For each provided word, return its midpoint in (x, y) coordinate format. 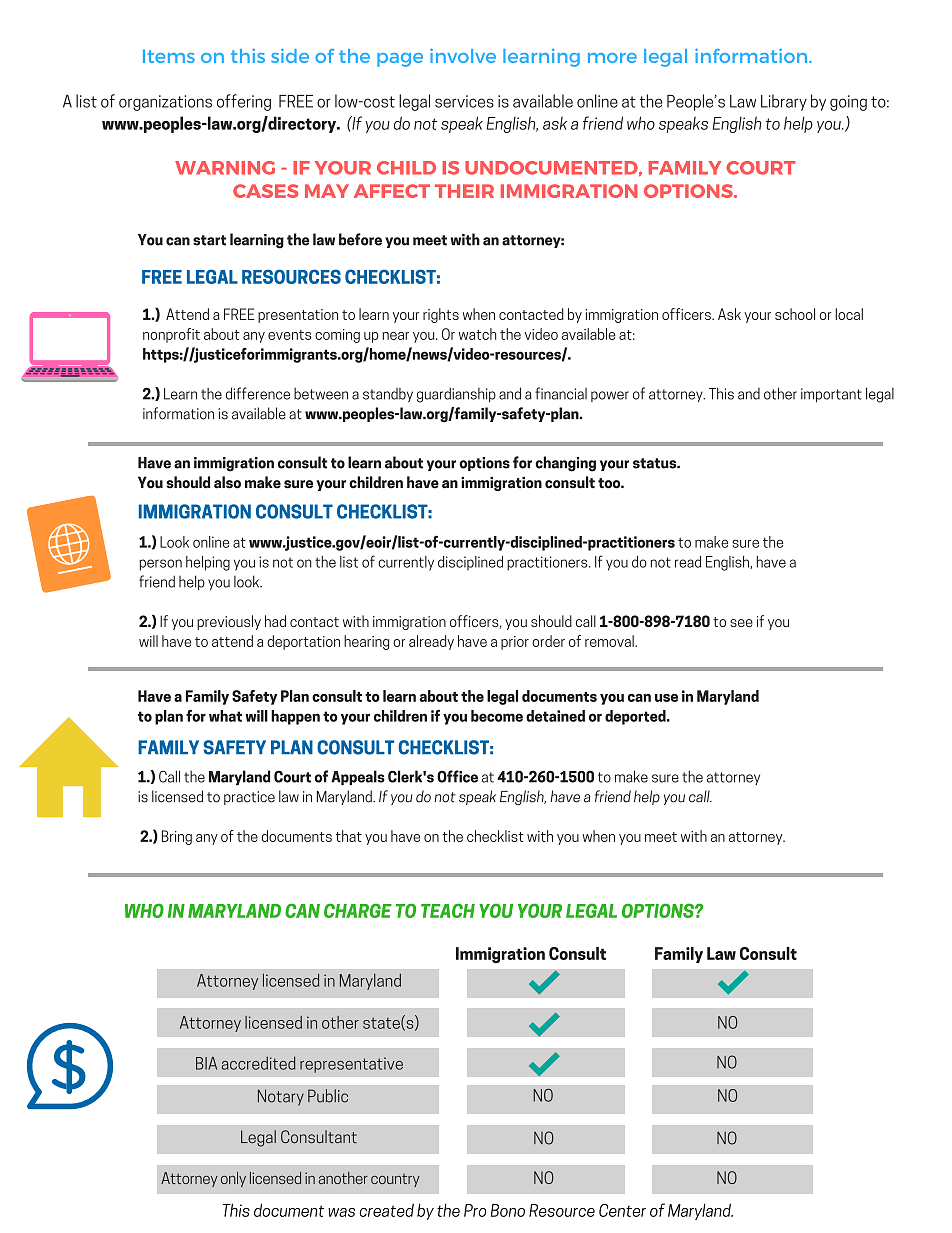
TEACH (448, 910)
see (741, 623)
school (795, 314)
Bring (177, 837)
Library (784, 102)
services (464, 101)
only (233, 1179)
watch (477, 334)
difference (258, 393)
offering (244, 102)
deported (636, 717)
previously (229, 622)
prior (515, 643)
